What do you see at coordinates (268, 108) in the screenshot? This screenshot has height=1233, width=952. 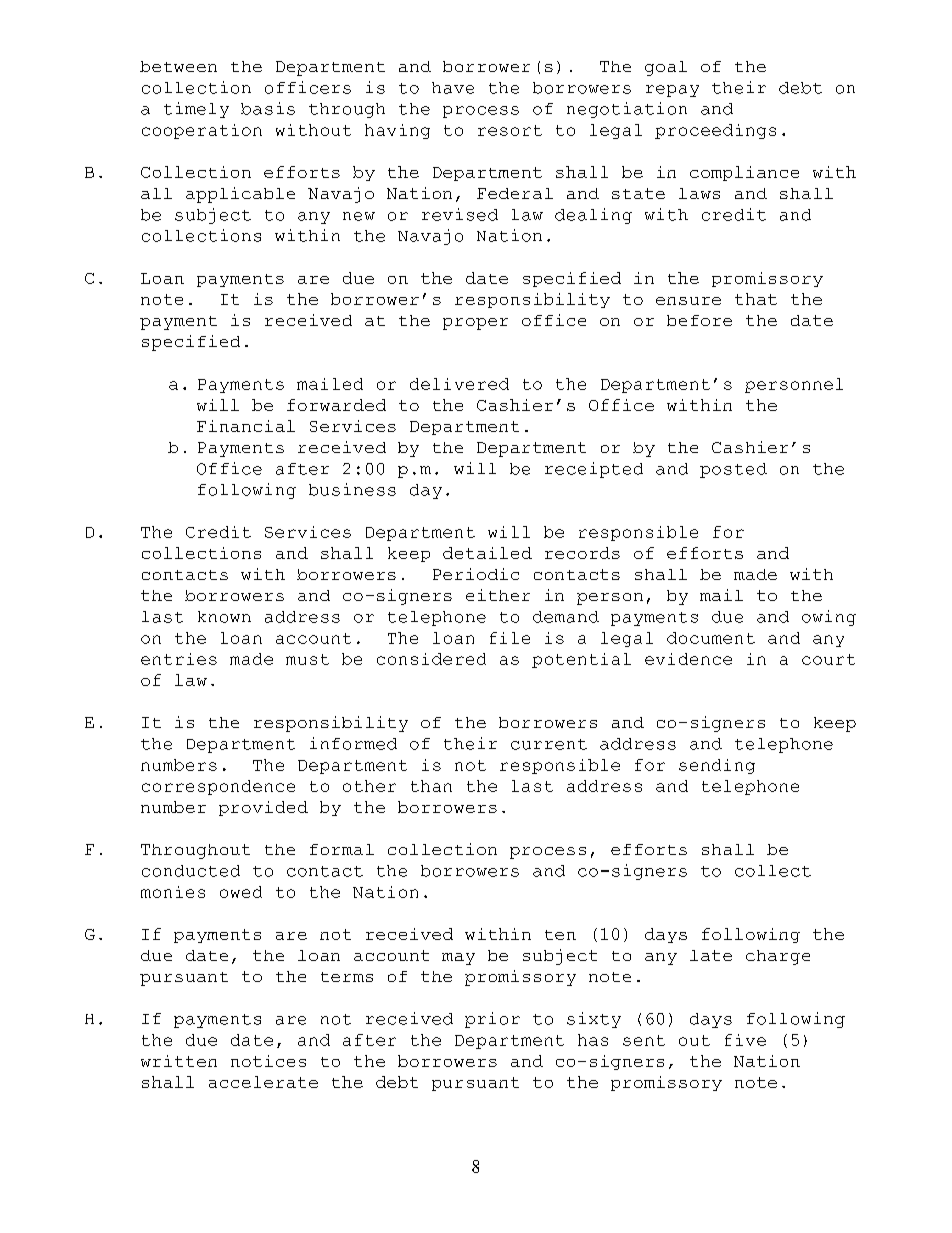 I see `basis` at bounding box center [268, 108].
